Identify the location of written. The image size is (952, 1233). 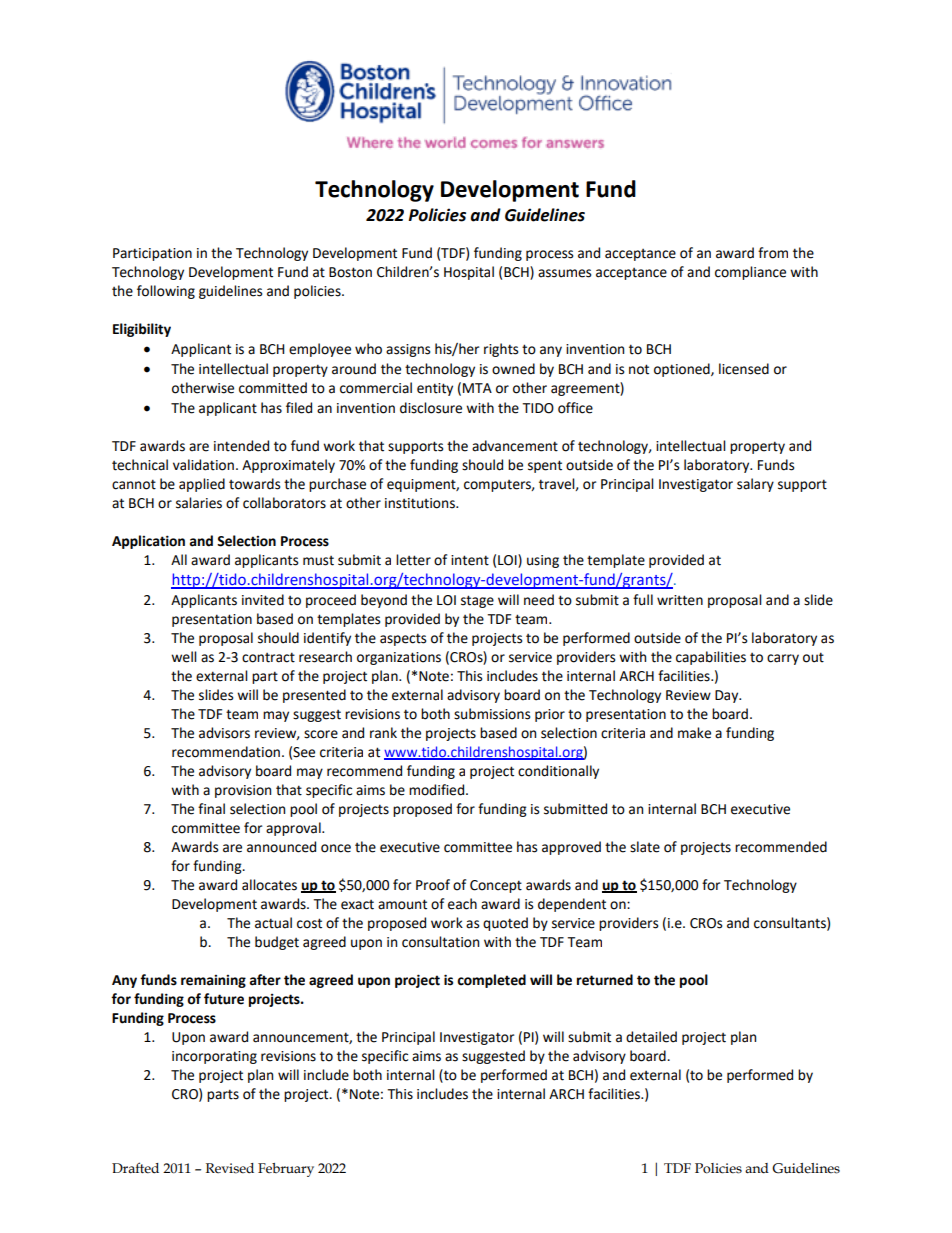
(680, 600).
